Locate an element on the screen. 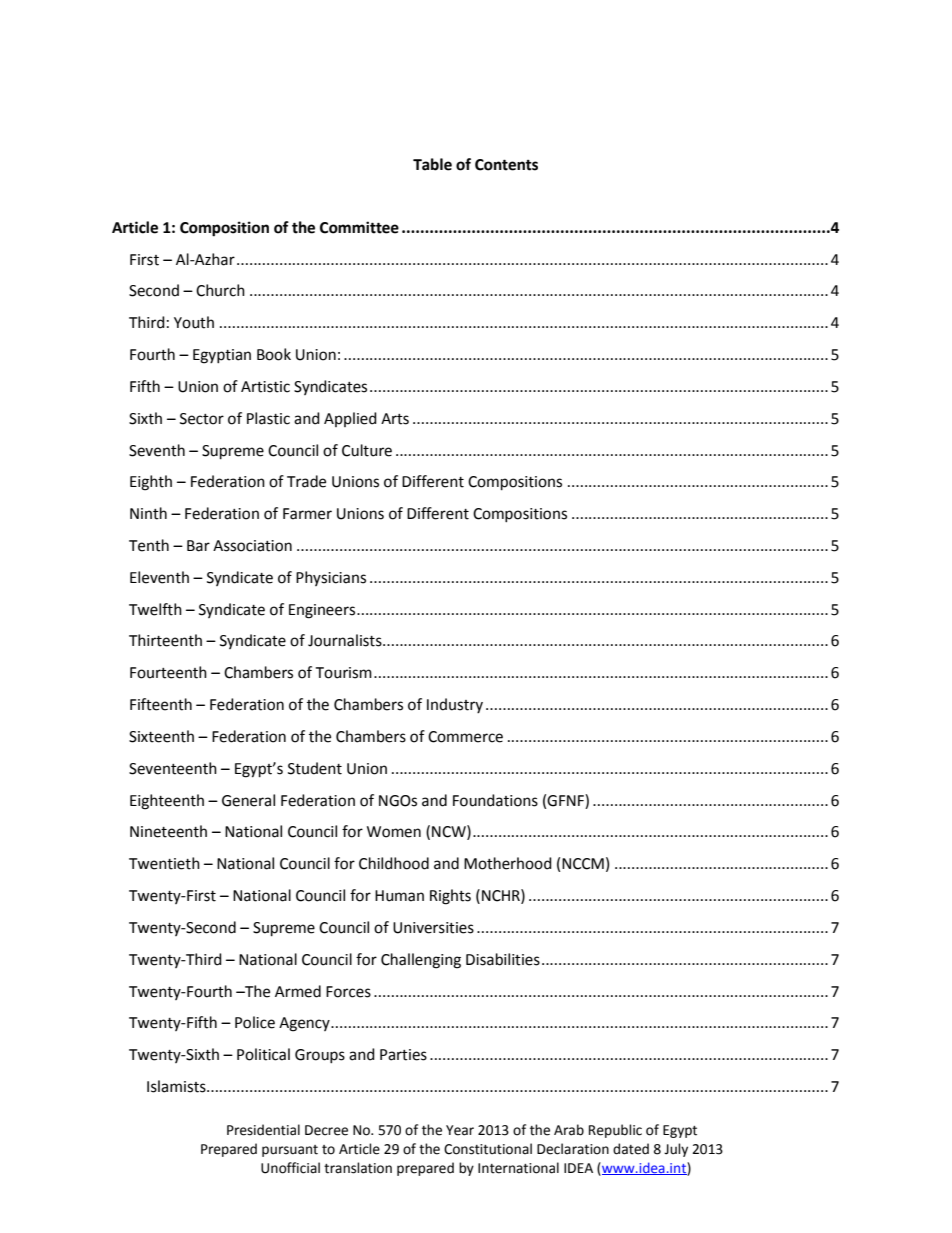  Year is located at coordinates (460, 1130).
